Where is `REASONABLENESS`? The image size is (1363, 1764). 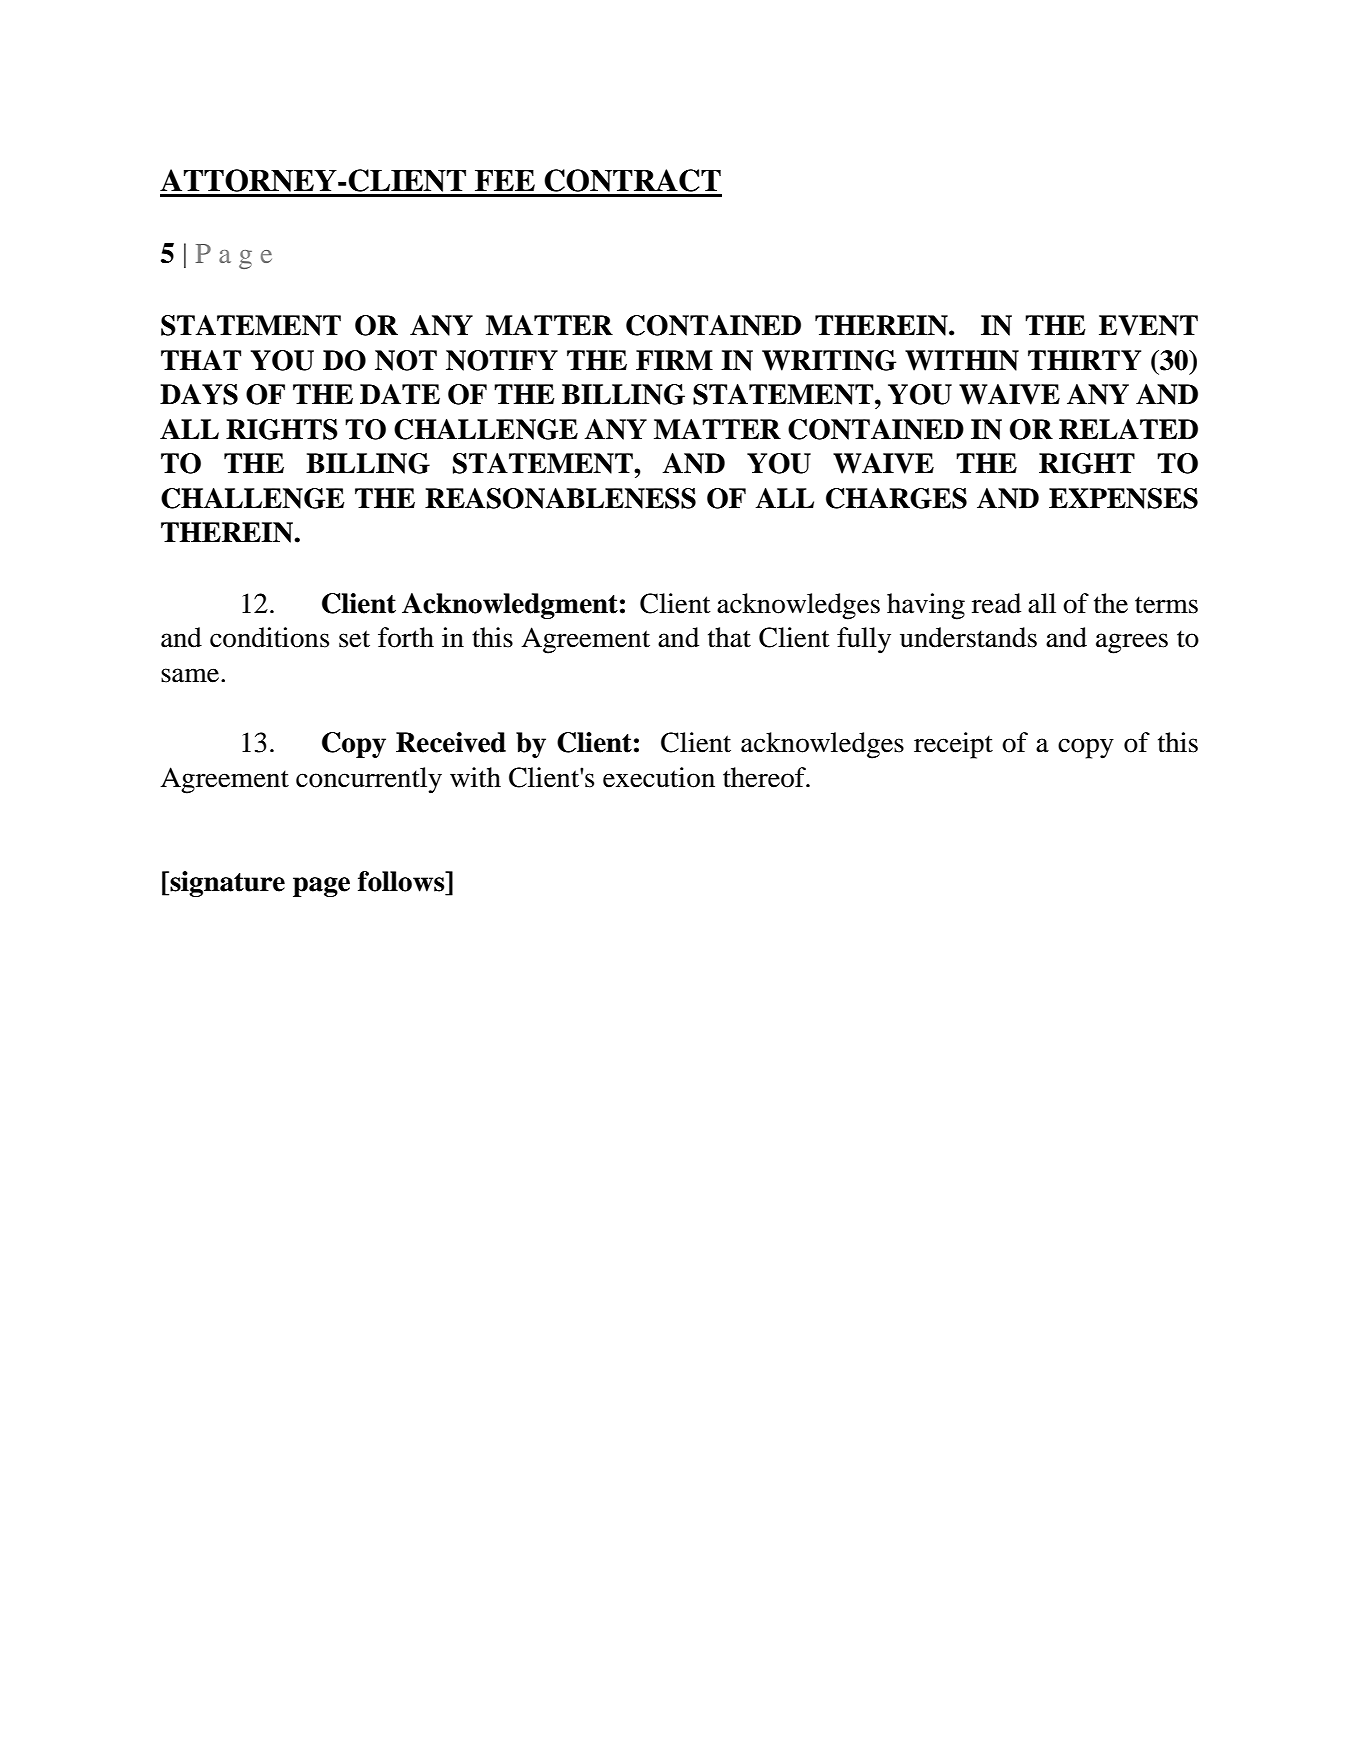 REASONABLENESS is located at coordinates (560, 498).
